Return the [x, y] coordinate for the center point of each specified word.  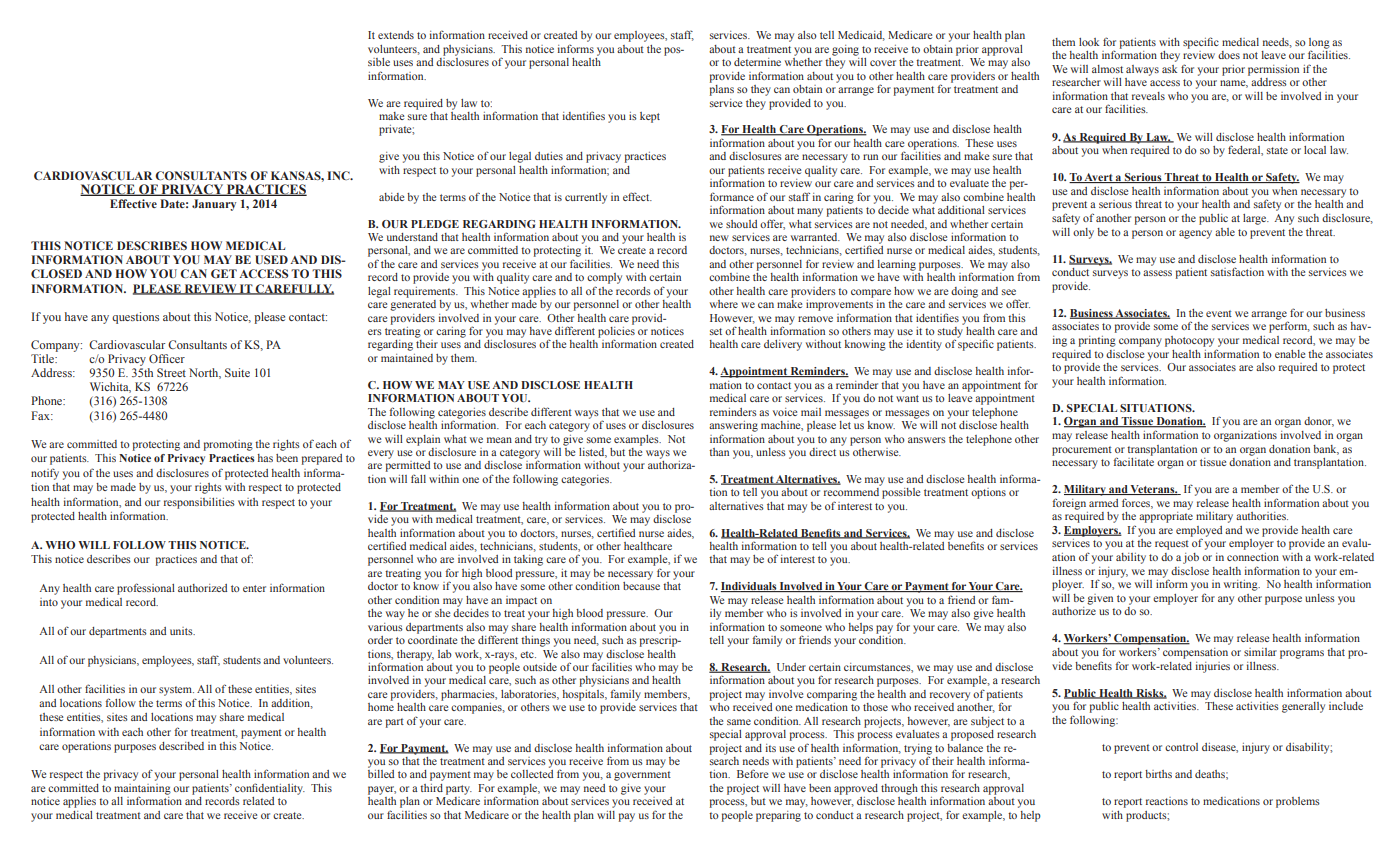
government [642, 776]
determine [757, 62]
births [1158, 774]
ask [1169, 69]
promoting [228, 445]
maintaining [142, 789]
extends [396, 35]
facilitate [1133, 460]
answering [733, 426]
